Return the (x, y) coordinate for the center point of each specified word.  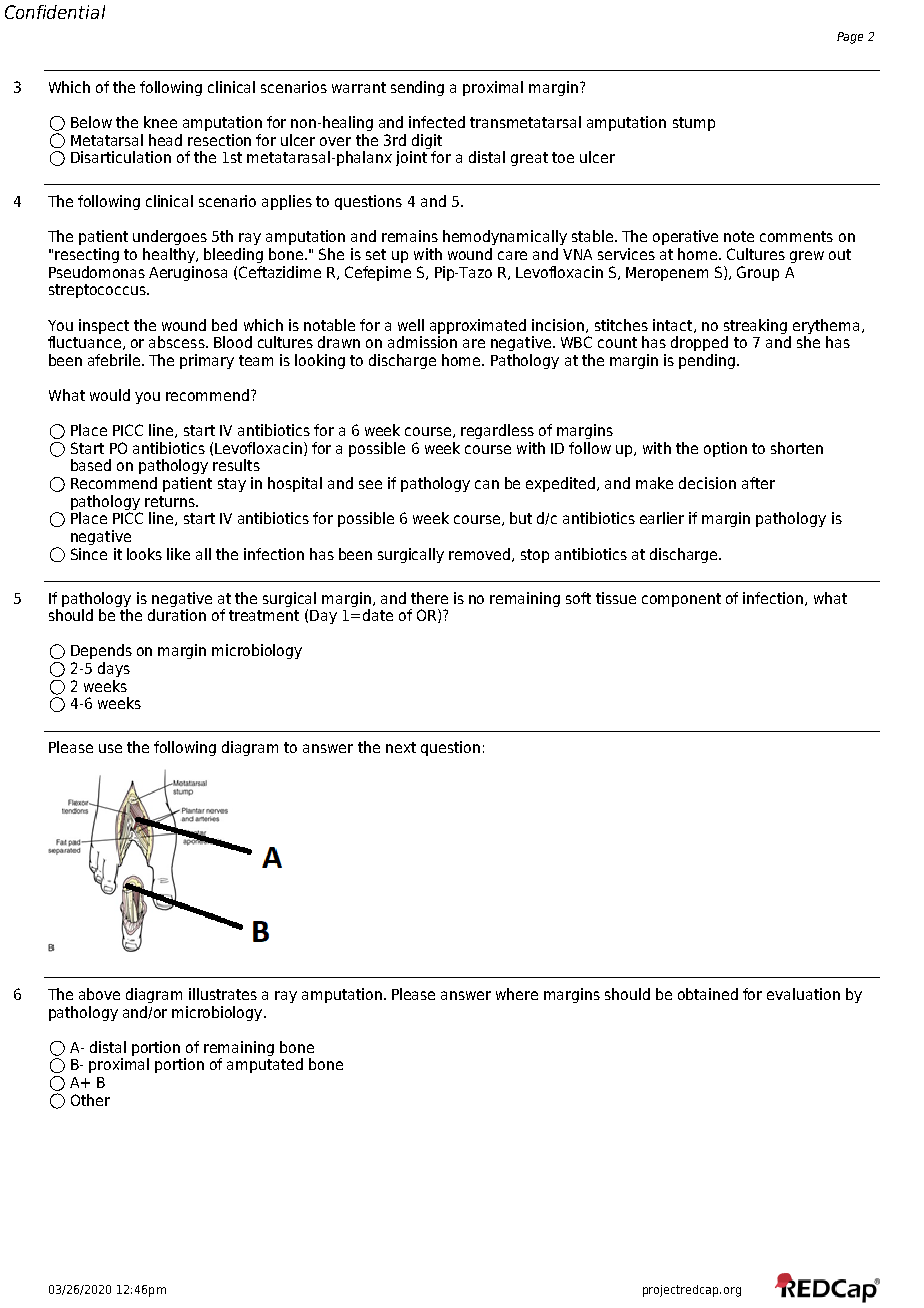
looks (144, 554)
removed (481, 555)
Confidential (55, 12)
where (517, 994)
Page (850, 38)
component (681, 600)
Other (90, 1100)
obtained (708, 994)
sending (417, 88)
